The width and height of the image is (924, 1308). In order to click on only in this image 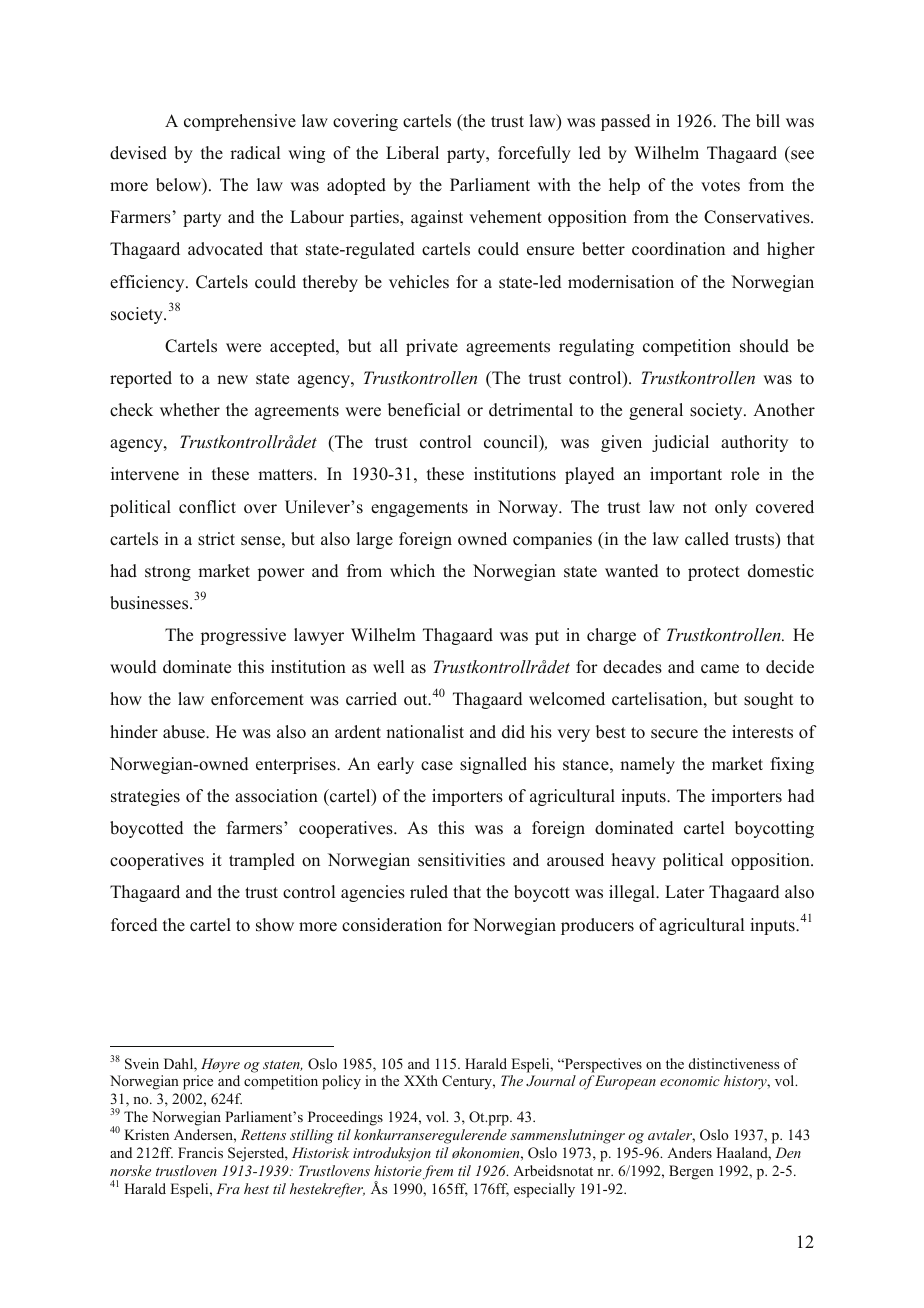, I will do `click(731, 508)`.
